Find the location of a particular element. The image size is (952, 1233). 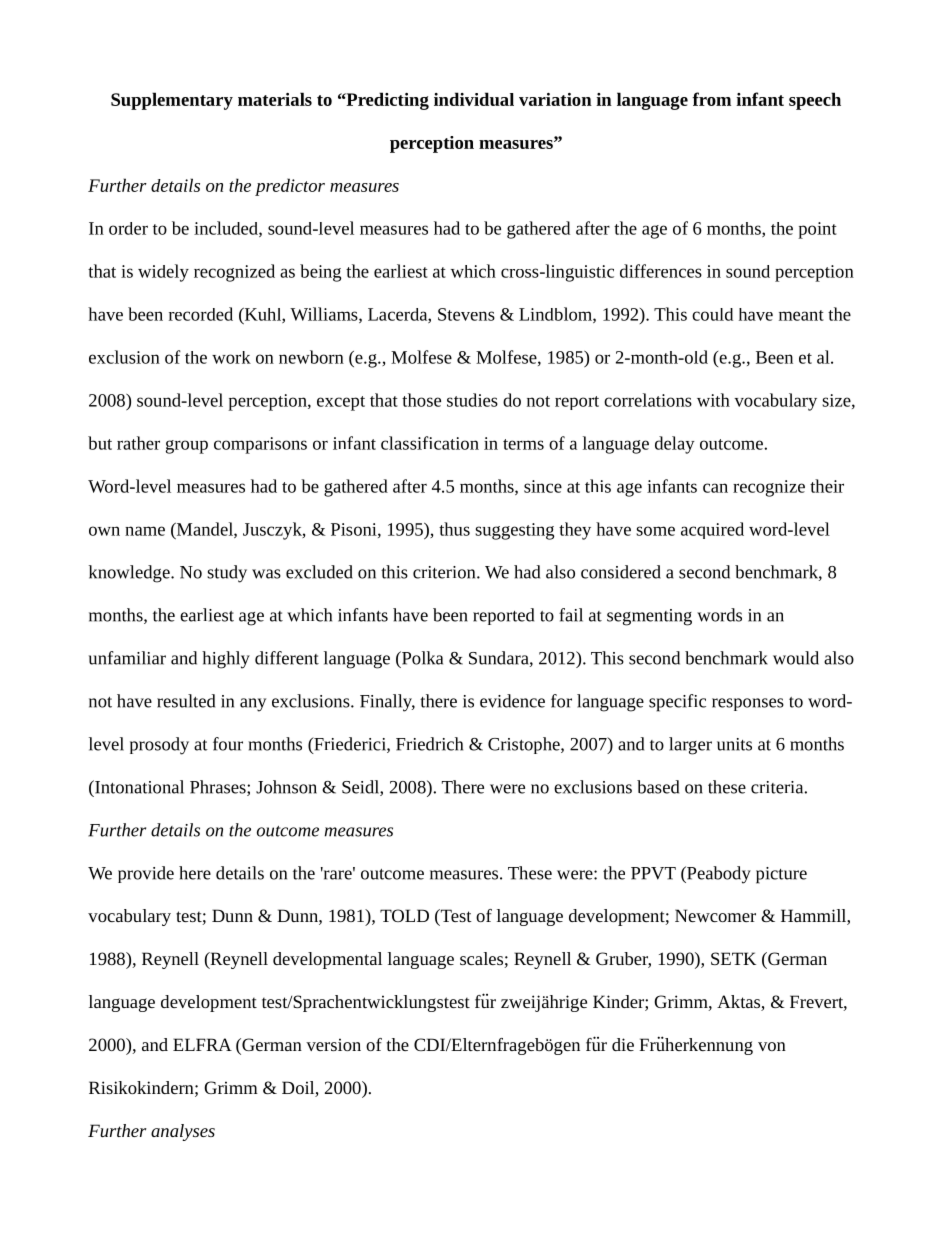

from is located at coordinates (711, 99).
